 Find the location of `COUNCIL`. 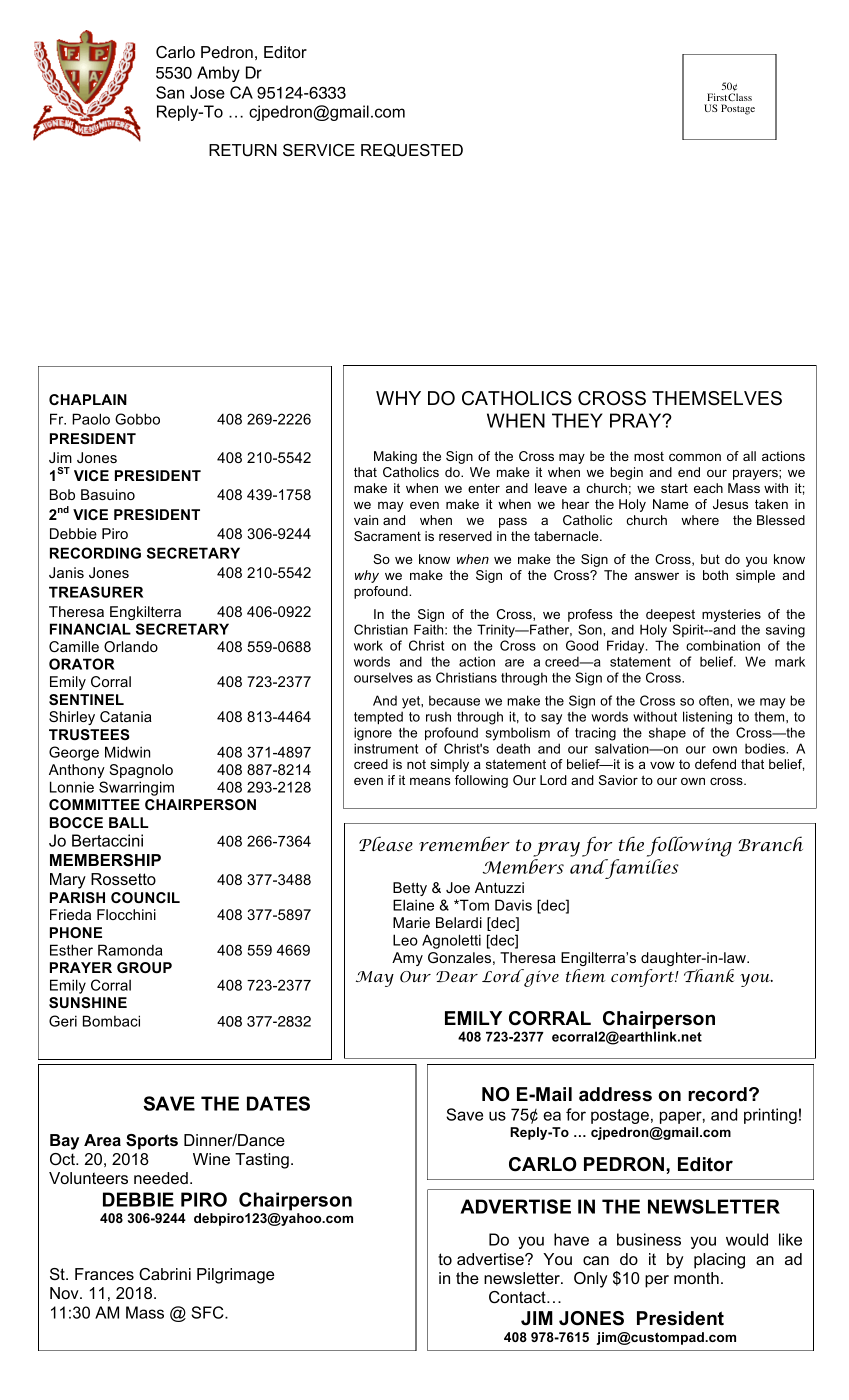

COUNCIL is located at coordinates (145, 897).
